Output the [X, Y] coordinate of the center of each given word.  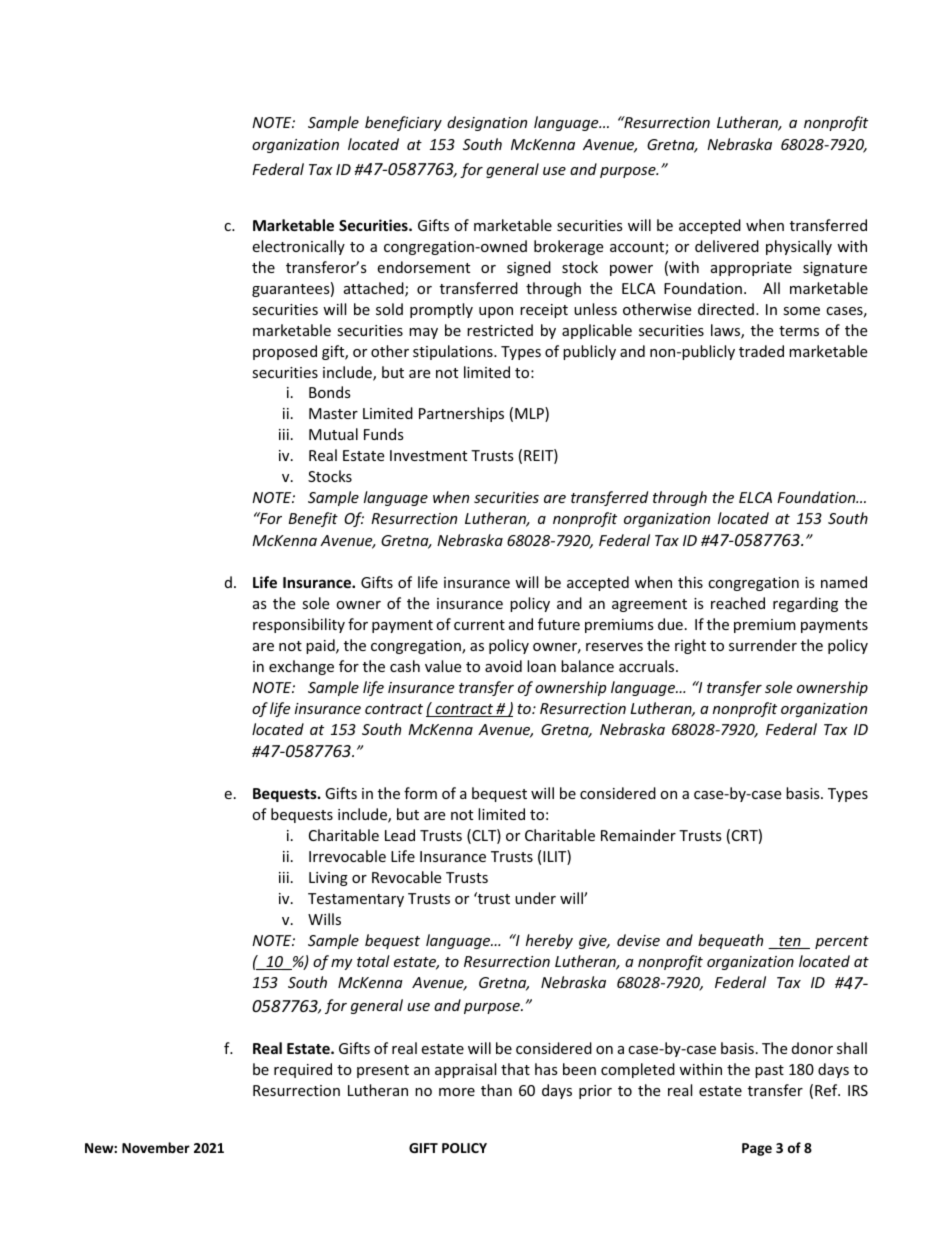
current [479, 625]
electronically [298, 247]
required [303, 1070]
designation [487, 123]
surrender [763, 645]
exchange [301, 667]
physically [799, 247]
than [496, 1090]
